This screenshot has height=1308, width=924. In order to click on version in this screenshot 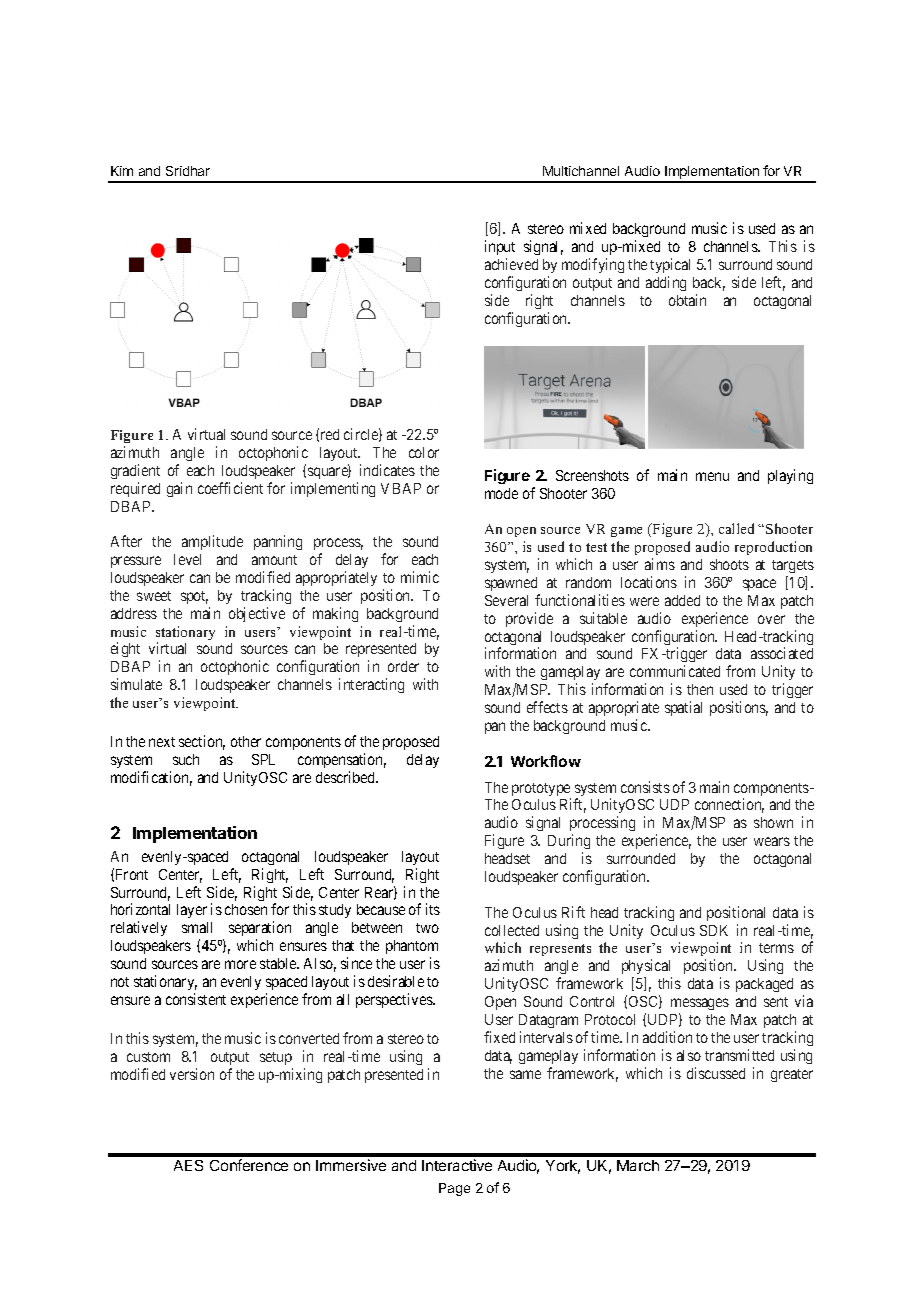, I will do `click(192, 1074)`.
